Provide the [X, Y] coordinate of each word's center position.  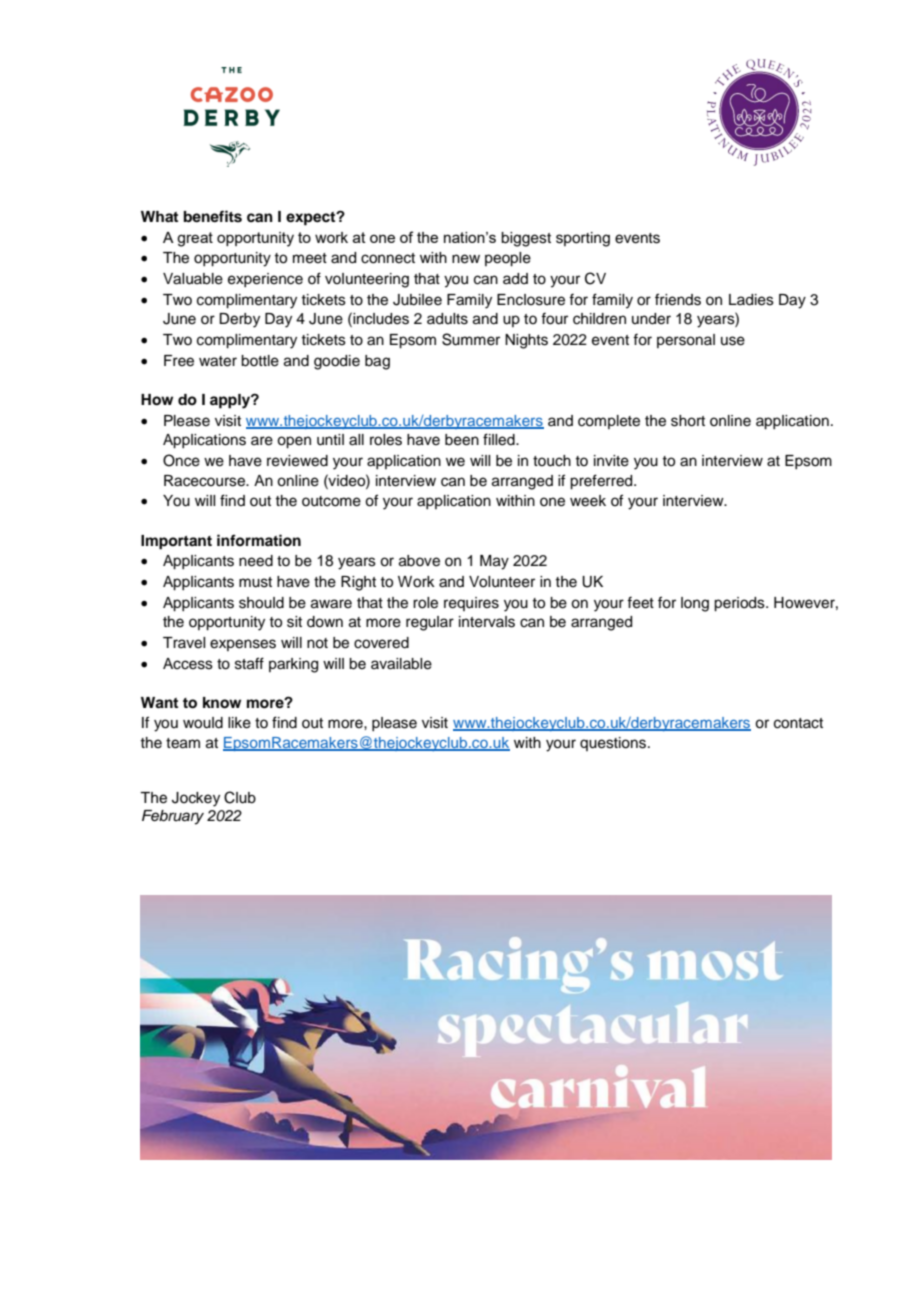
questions [614, 744]
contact [798, 723]
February [173, 817]
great [195, 239]
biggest [526, 239]
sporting [583, 239]
